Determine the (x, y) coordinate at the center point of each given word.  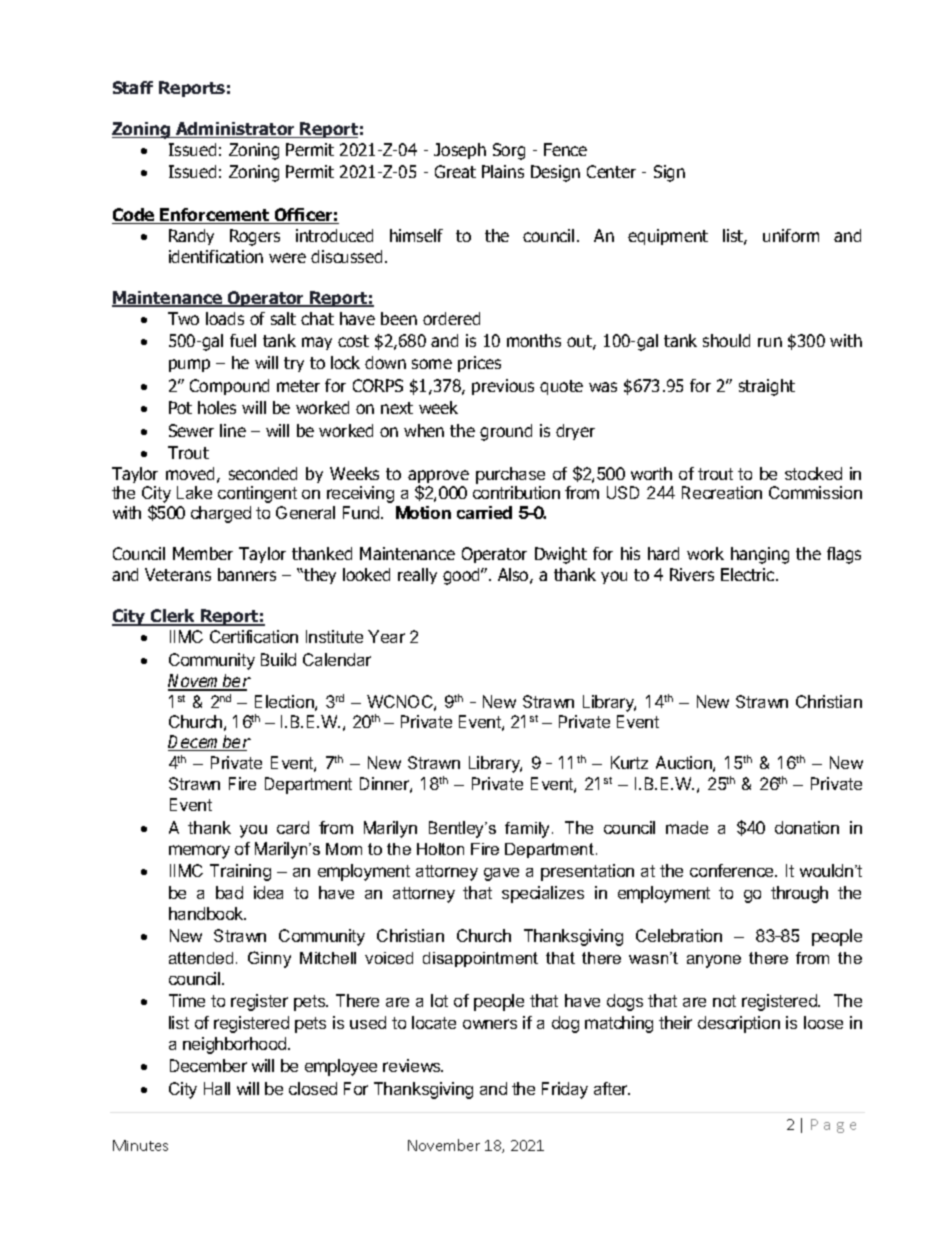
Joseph (460, 151)
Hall (217, 1088)
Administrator (235, 130)
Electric (749, 574)
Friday (565, 1090)
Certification (254, 636)
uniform (791, 235)
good (462, 576)
